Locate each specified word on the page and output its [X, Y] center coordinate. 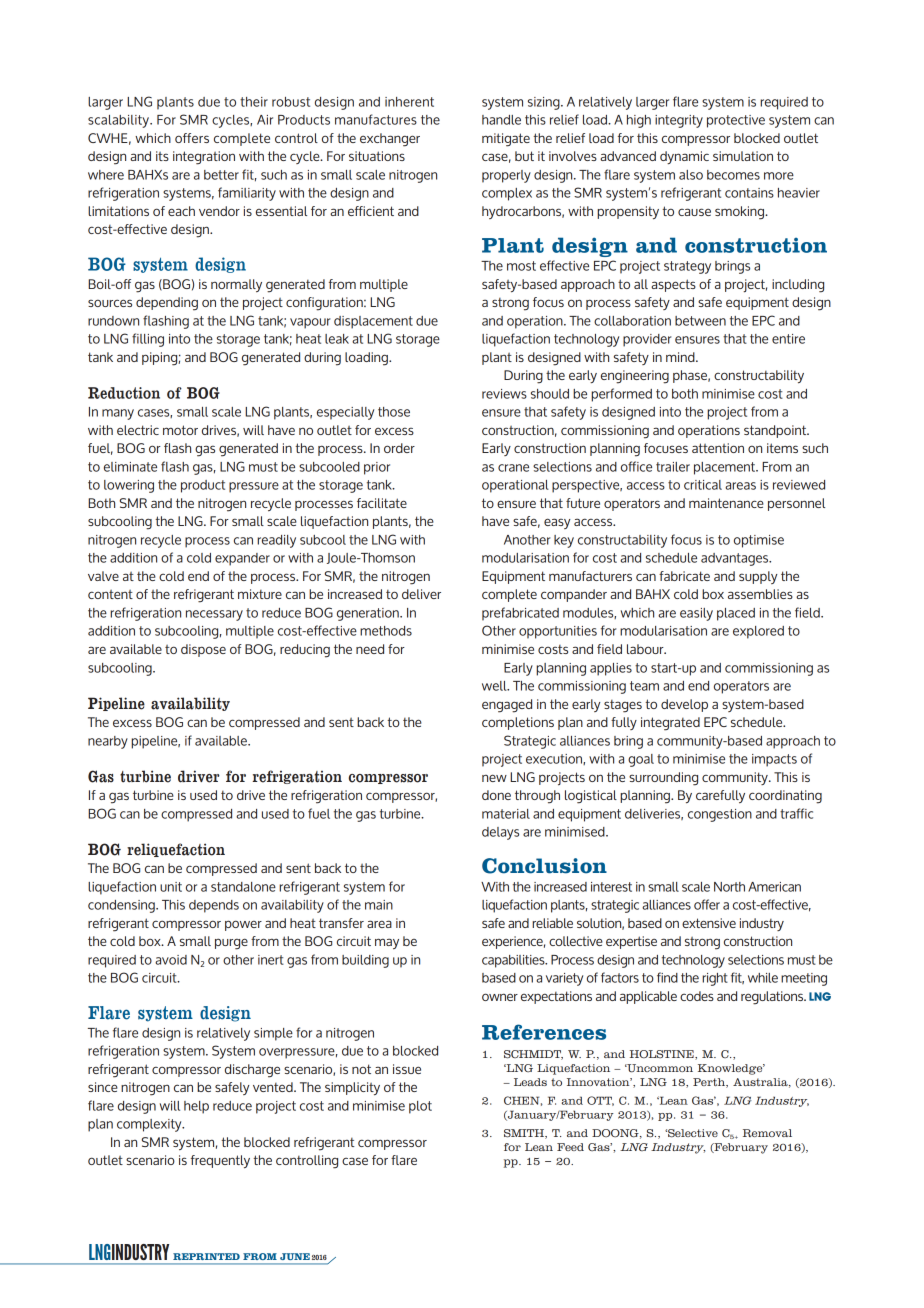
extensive [709, 923]
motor [180, 430]
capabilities [514, 961]
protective [736, 121]
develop [684, 705]
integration [204, 158]
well [495, 686]
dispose [203, 650]
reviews [504, 394]
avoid [171, 960]
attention [718, 448]
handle [501, 120]
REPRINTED [206, 1256]
